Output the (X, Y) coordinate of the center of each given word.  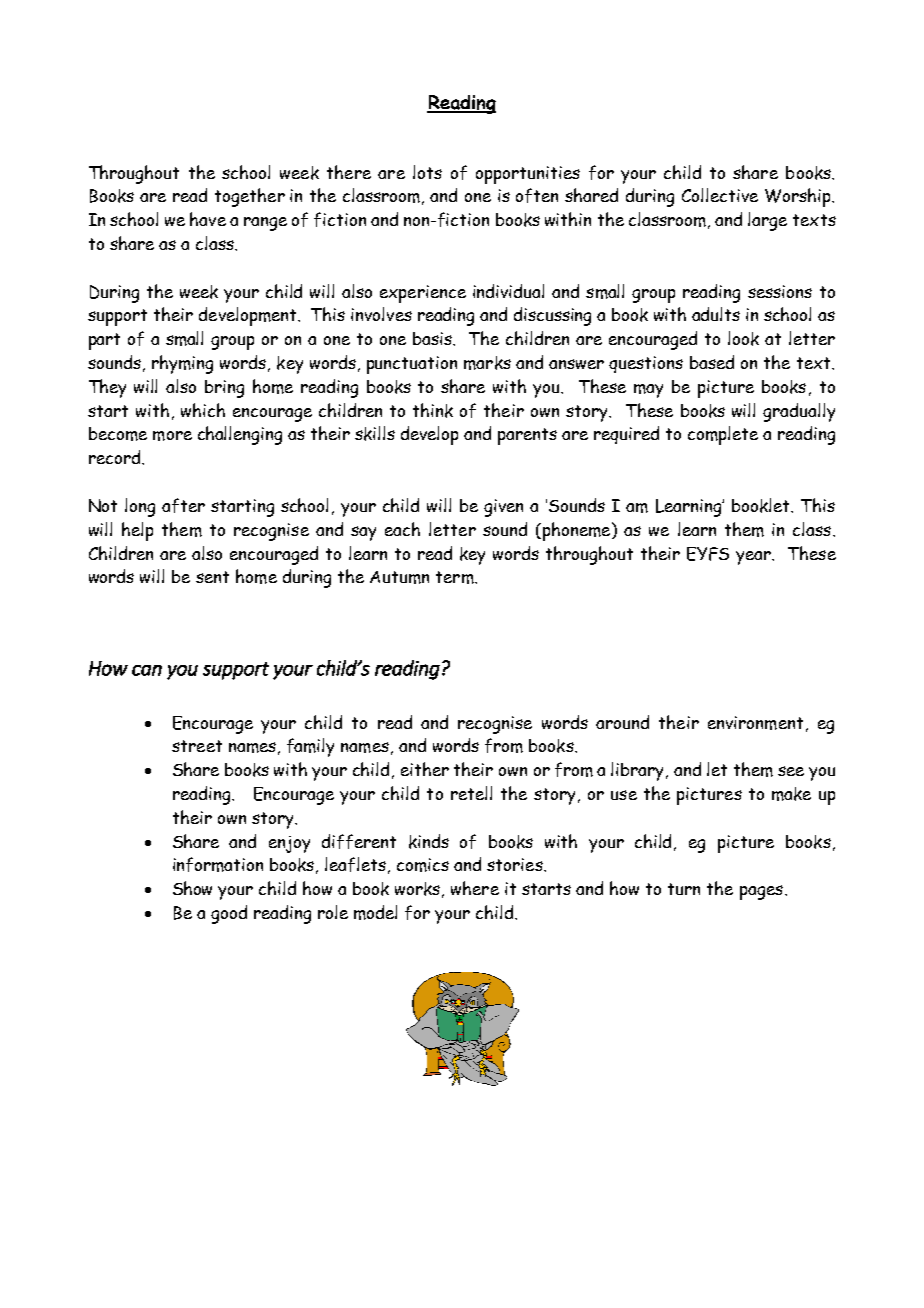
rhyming (182, 364)
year (754, 558)
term (456, 577)
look (743, 338)
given (503, 508)
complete (723, 435)
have (208, 219)
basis (434, 339)
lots (427, 172)
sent (212, 577)
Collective (720, 195)
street (197, 746)
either (425, 769)
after (183, 505)
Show (192, 888)
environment (755, 723)
